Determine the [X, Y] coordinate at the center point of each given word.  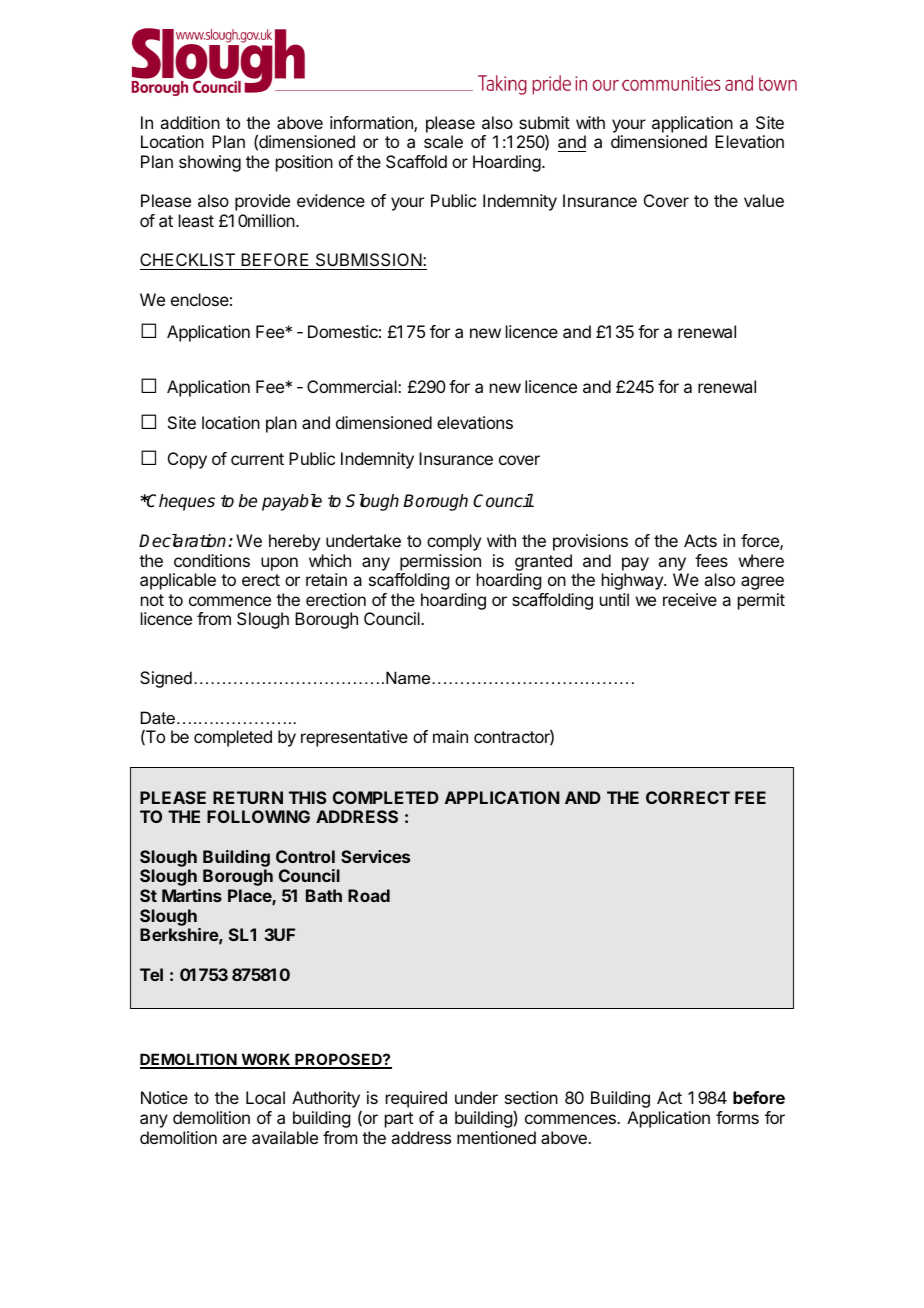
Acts [700, 540]
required [416, 1099]
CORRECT [688, 797]
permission [440, 562]
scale [443, 141]
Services [375, 856]
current [257, 459]
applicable [178, 581]
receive [690, 599]
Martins [192, 895]
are [234, 1139]
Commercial [353, 386]
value [764, 200]
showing [210, 163]
